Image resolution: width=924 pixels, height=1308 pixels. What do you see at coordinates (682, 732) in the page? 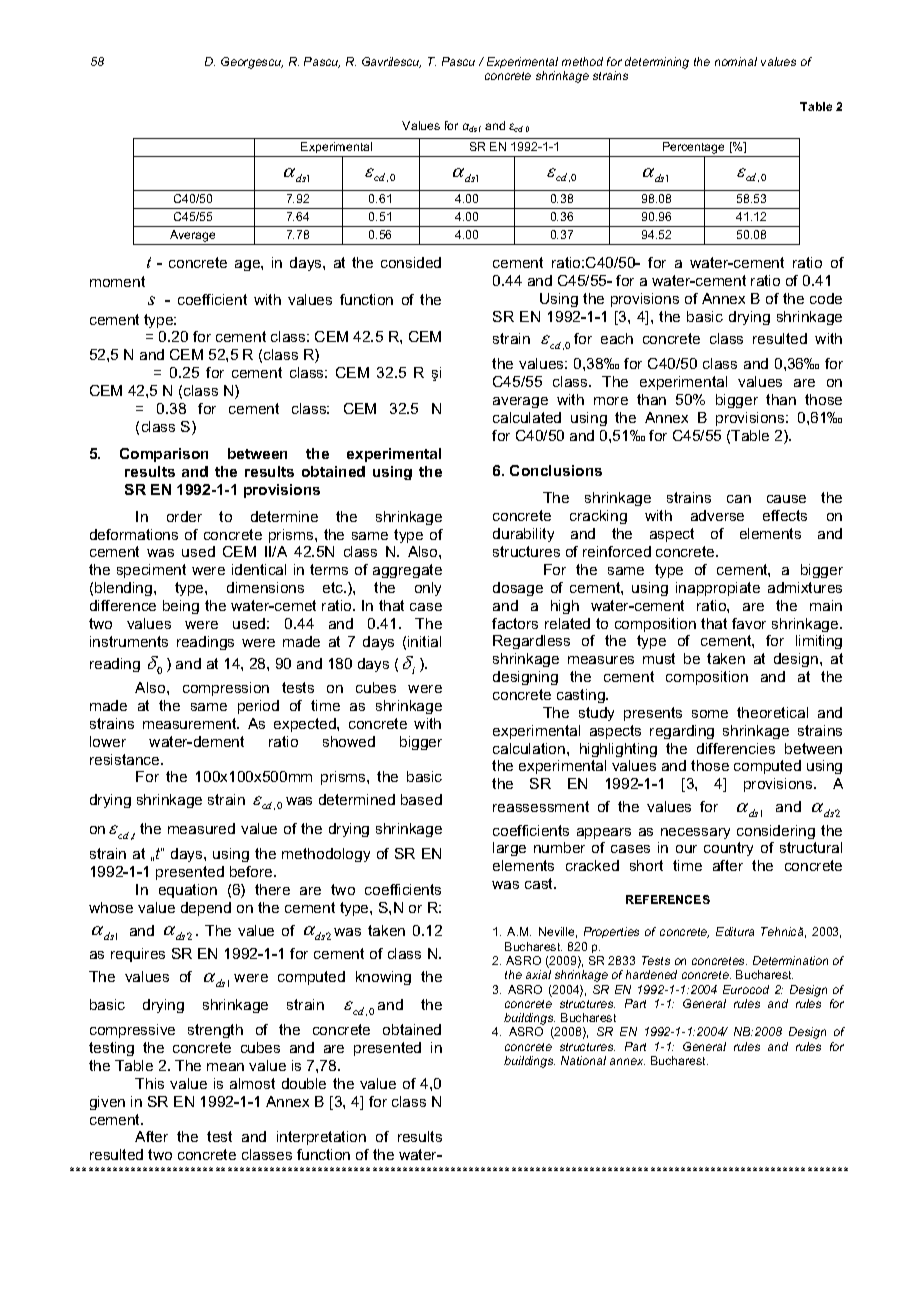
I see `regarding` at bounding box center [682, 732].
